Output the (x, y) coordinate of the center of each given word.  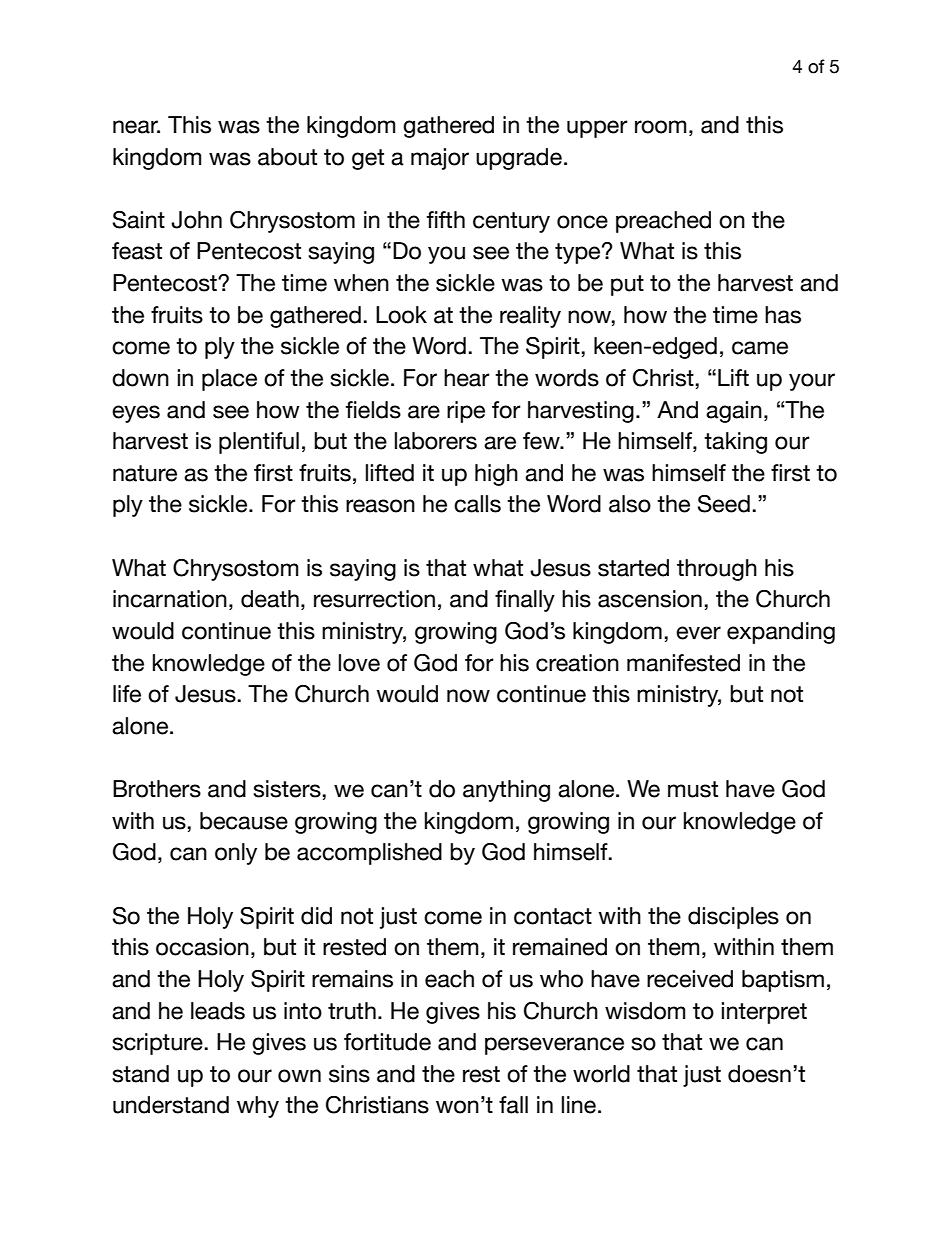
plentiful (259, 443)
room (661, 127)
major (440, 159)
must (693, 789)
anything (506, 791)
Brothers (157, 789)
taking (735, 443)
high (496, 475)
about (287, 157)
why (258, 1107)
